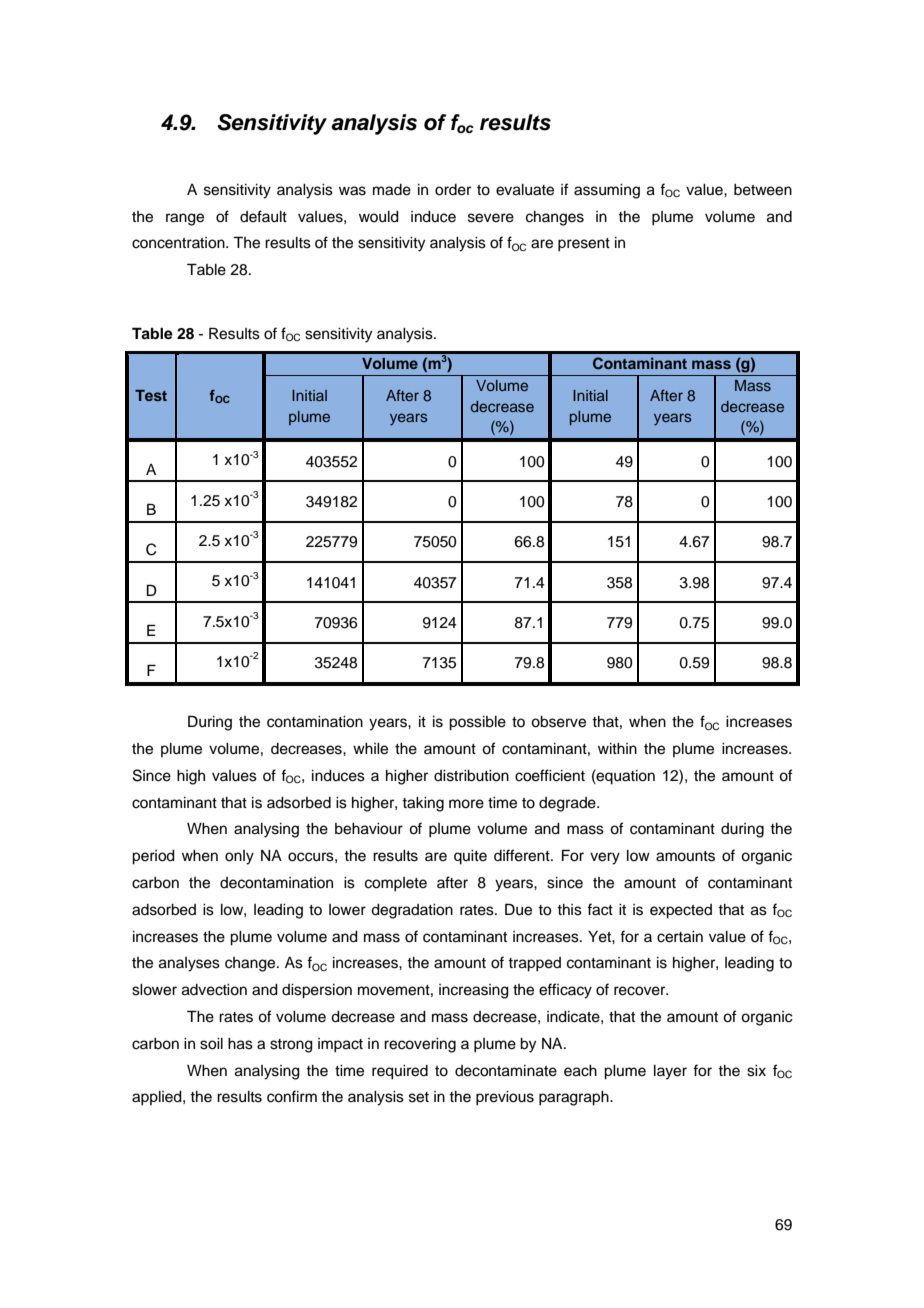 The image size is (924, 1308). Describe the element at coordinates (370, 749) in the screenshot. I see `while` at that location.
